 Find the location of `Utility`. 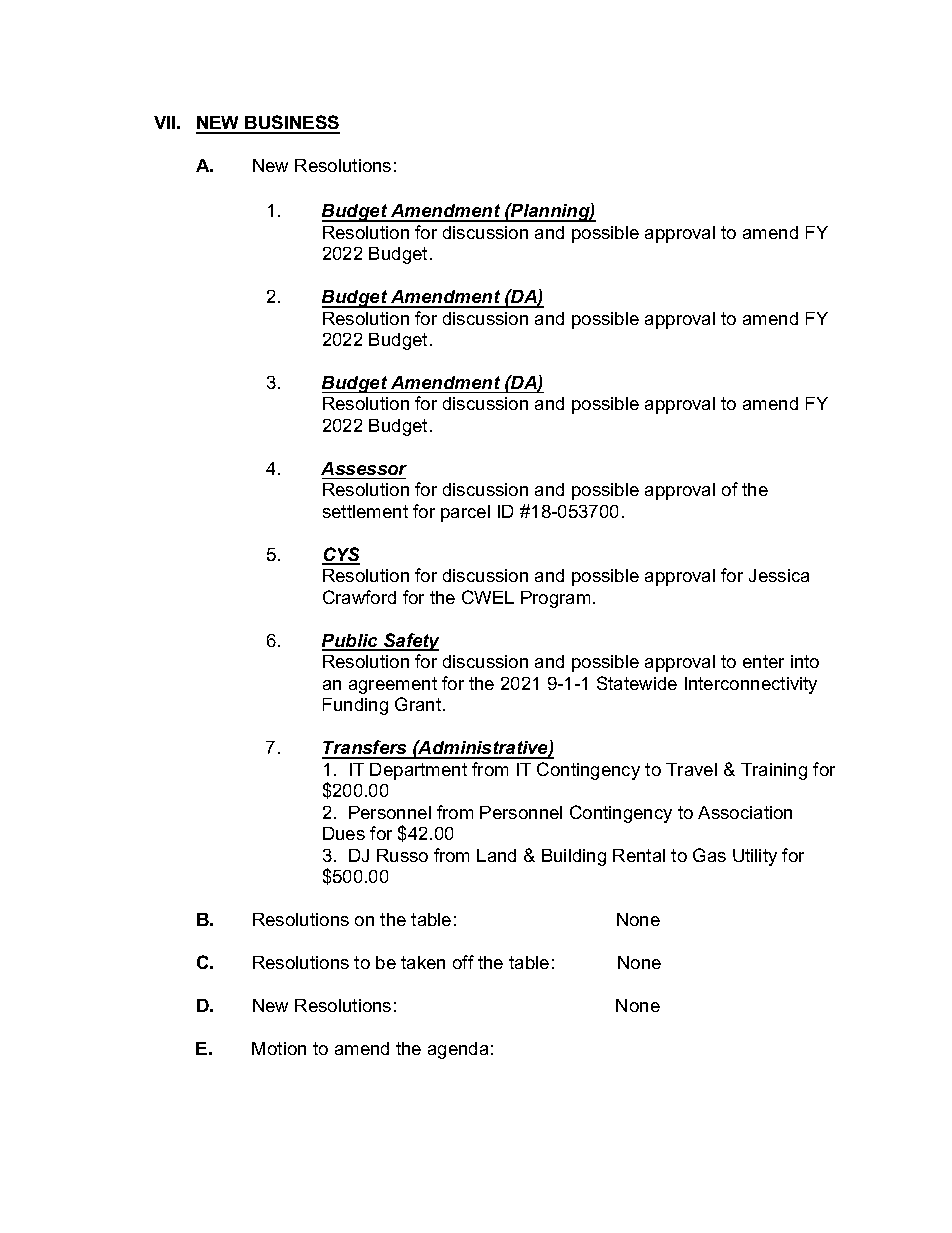

Utility is located at coordinates (755, 857).
